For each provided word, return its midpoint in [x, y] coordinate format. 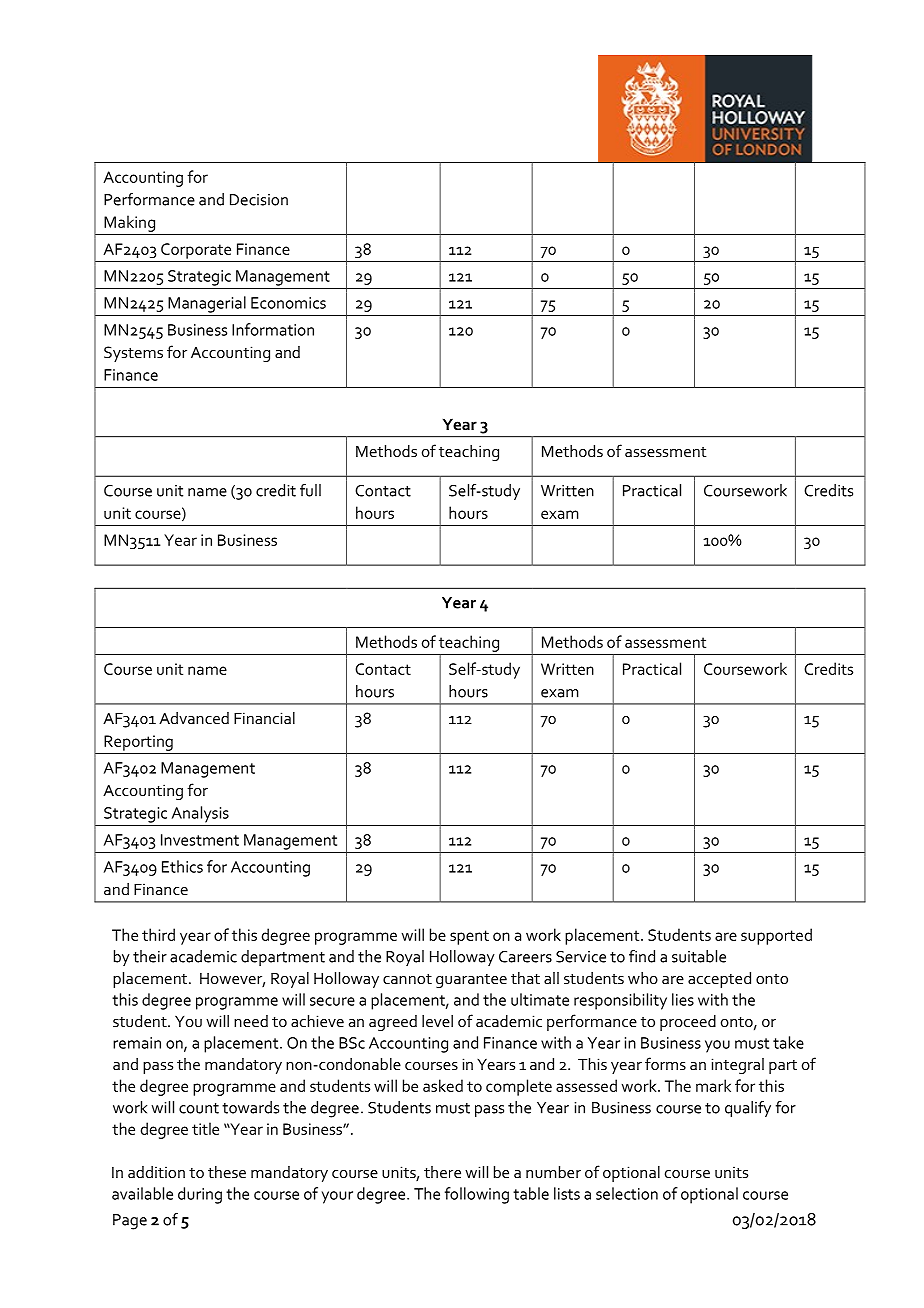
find [642, 956]
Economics [288, 303]
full [310, 490]
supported [776, 936]
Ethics [182, 866]
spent [469, 937]
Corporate [196, 251]
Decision [259, 200]
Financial [264, 718]
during [200, 1195]
